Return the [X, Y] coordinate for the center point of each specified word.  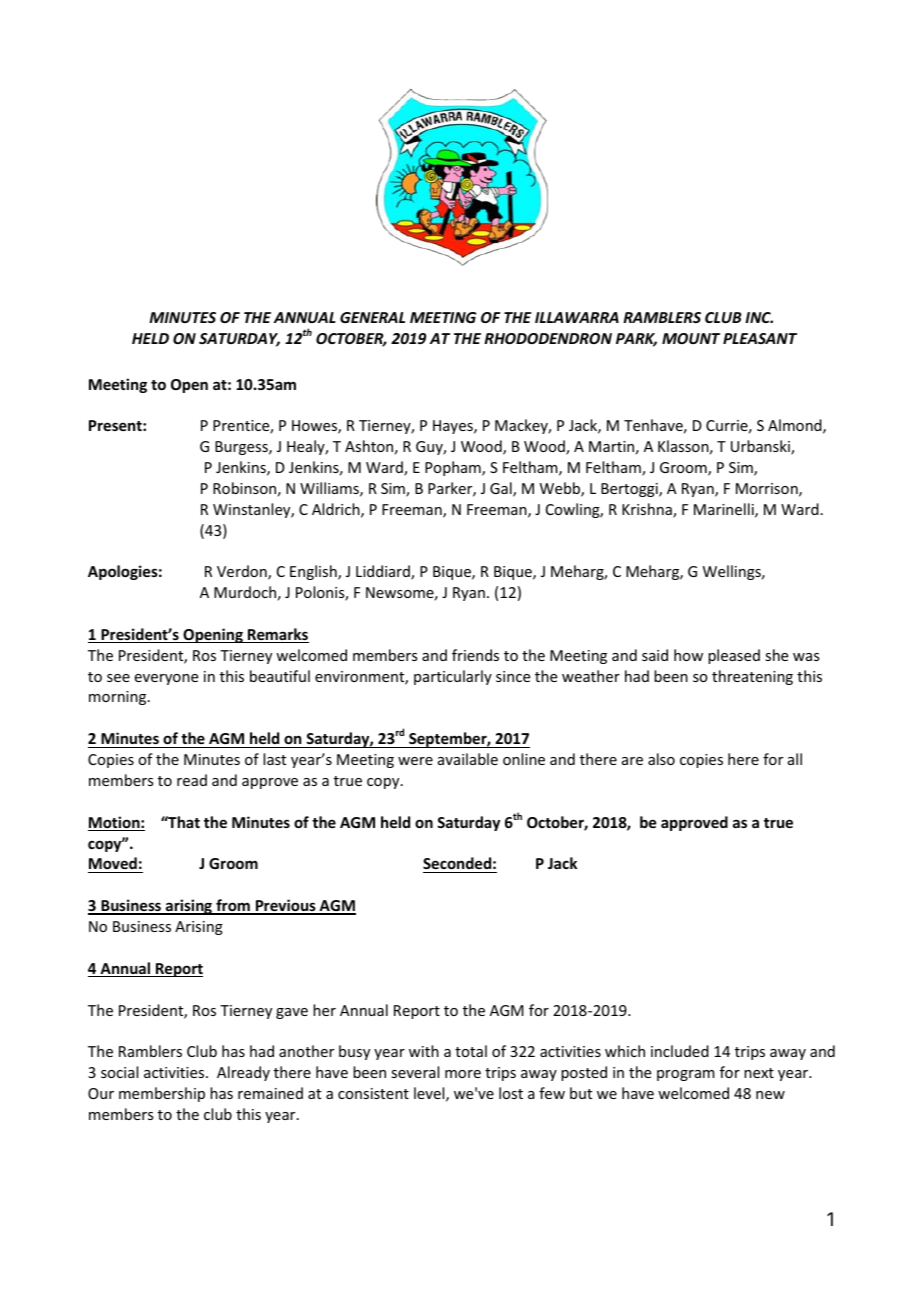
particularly [453, 677]
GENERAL [372, 317]
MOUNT [691, 338]
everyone [166, 679]
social [119, 1072]
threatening [752, 677]
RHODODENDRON [548, 338]
